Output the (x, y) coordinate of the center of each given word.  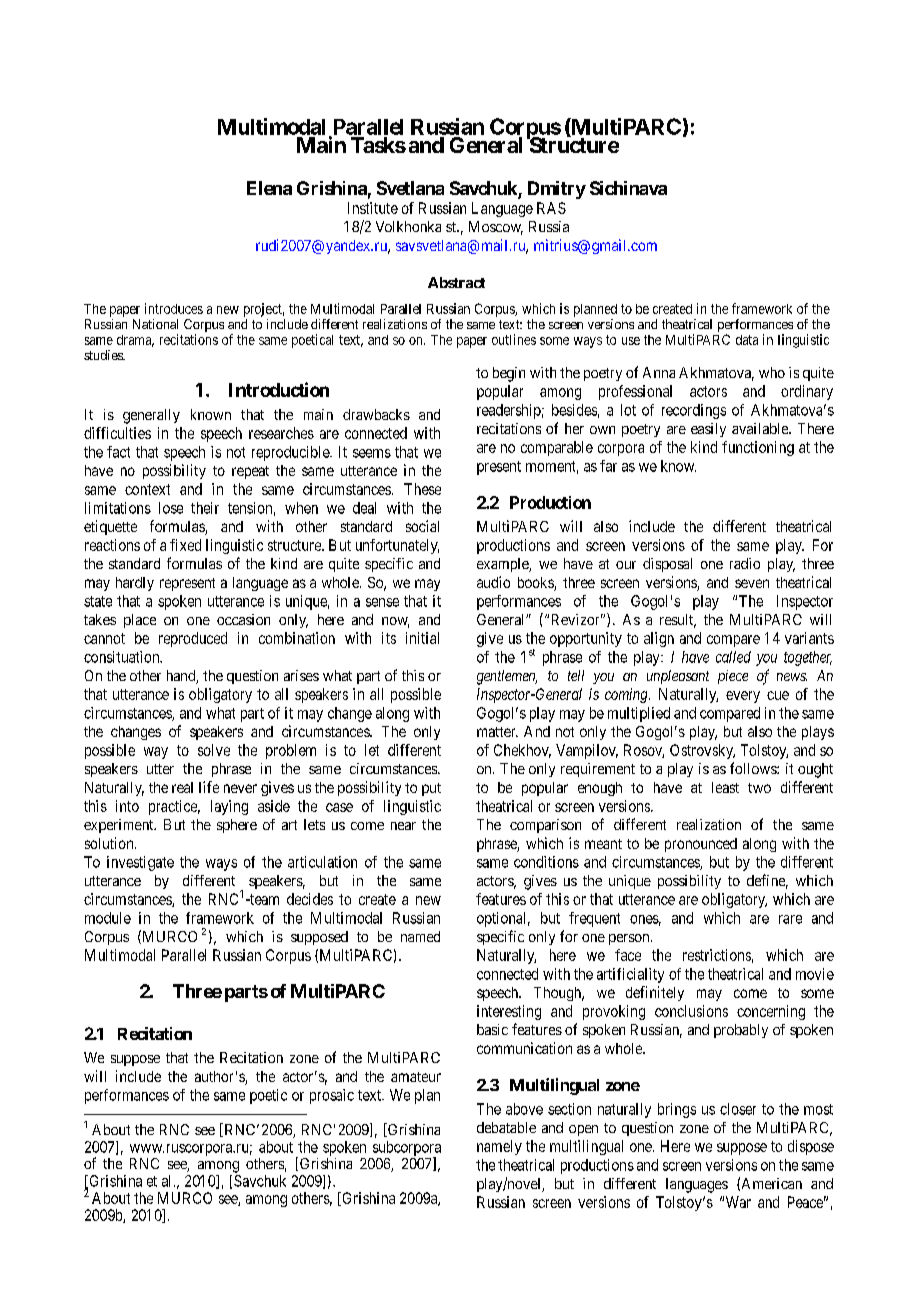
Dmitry (557, 190)
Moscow (496, 228)
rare (790, 919)
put (431, 789)
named (420, 936)
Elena (269, 188)
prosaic (332, 1096)
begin (509, 374)
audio (493, 582)
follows (754, 768)
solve (214, 750)
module (108, 918)
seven (752, 583)
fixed (185, 545)
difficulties (117, 433)
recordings (694, 411)
